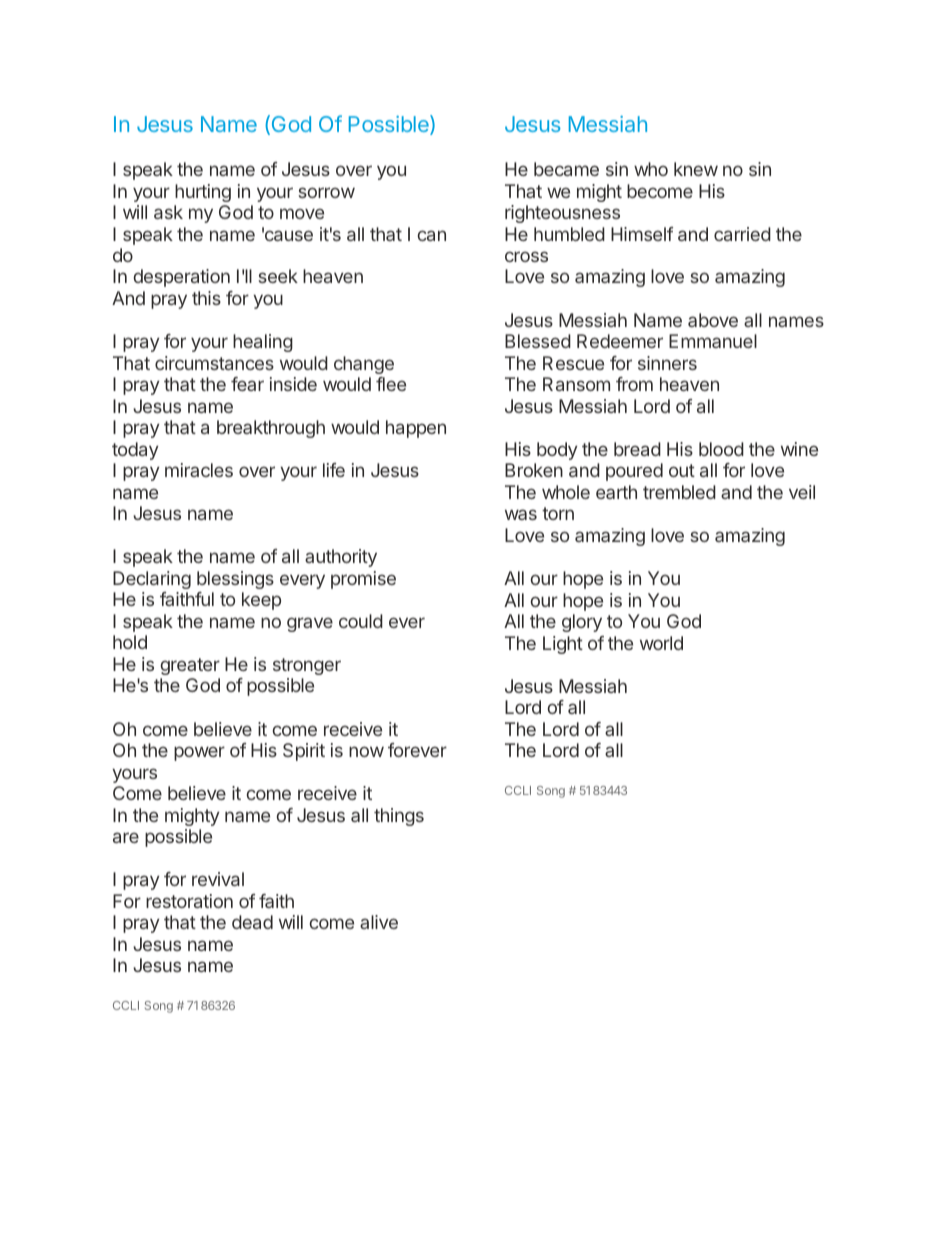  What do you see at coordinates (534, 470) in the document?
I see `Broken` at bounding box center [534, 470].
